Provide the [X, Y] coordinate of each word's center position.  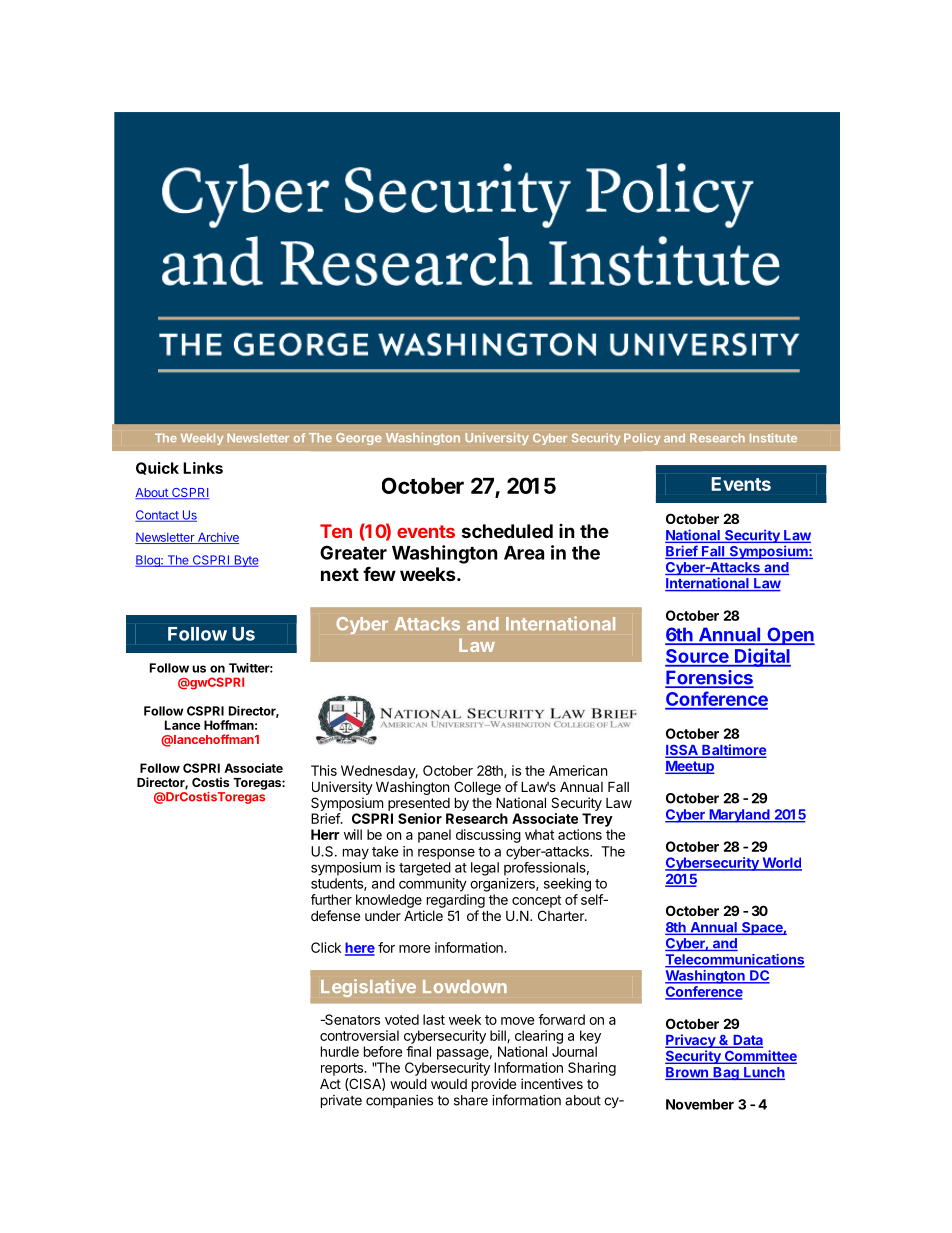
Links [203, 468]
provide [494, 1085]
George [359, 439]
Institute [773, 437]
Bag [726, 1073]
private [341, 1101]
